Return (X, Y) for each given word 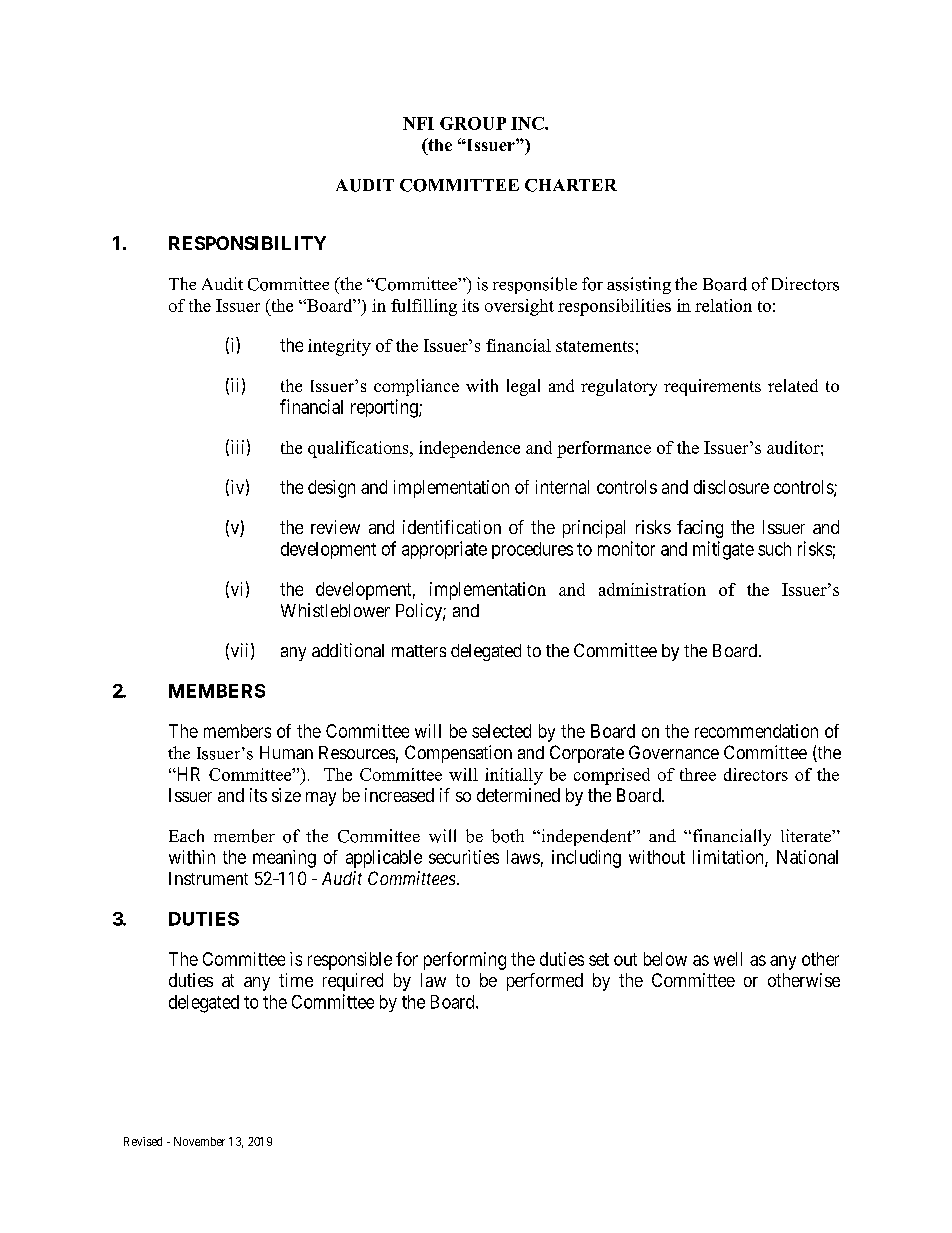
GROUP (473, 123)
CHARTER (571, 185)
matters (419, 651)
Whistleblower (335, 610)
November (199, 1141)
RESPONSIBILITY (247, 243)
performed (545, 982)
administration (652, 589)
